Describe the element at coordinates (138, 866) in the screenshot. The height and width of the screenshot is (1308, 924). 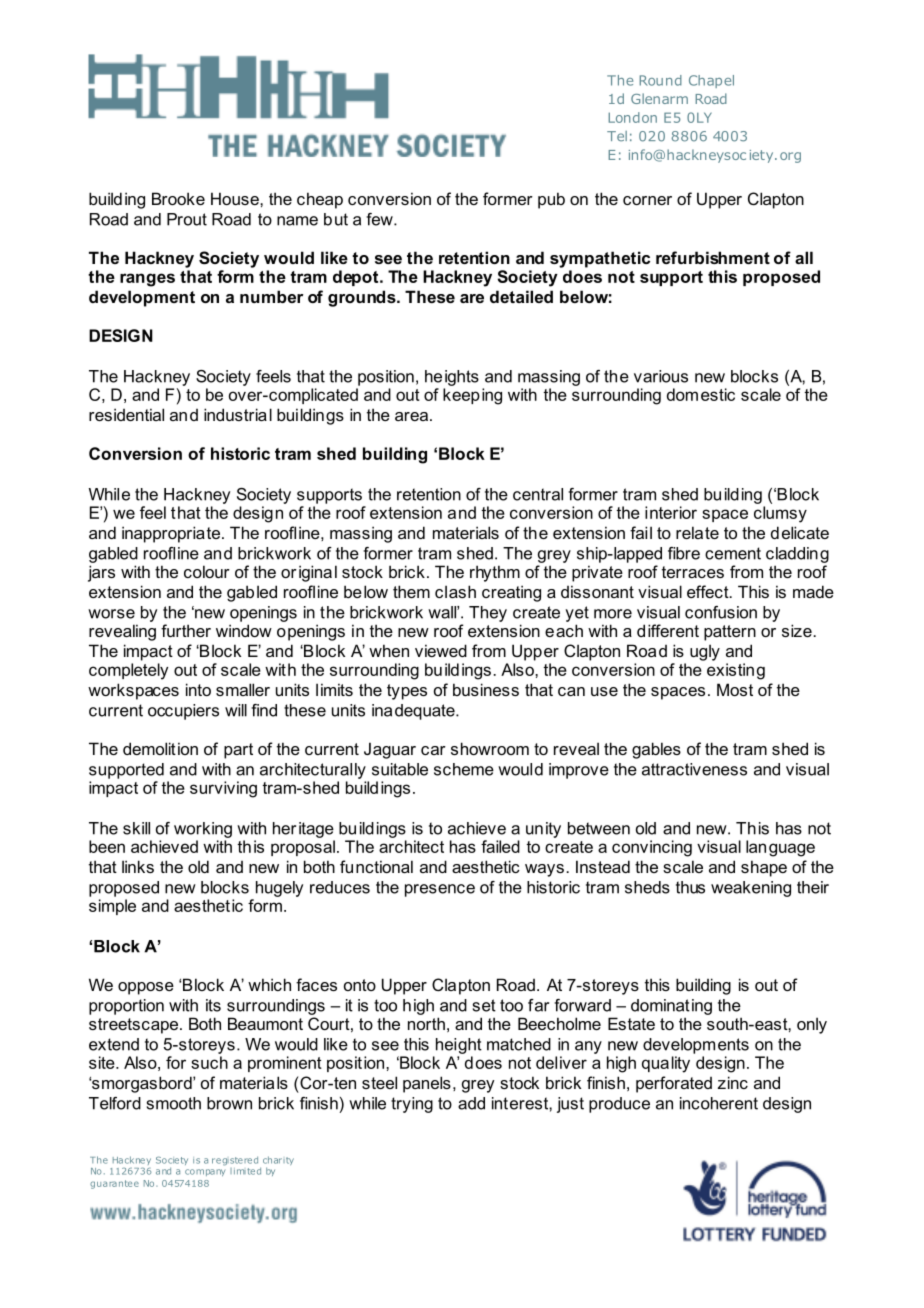
I see `links` at that location.
